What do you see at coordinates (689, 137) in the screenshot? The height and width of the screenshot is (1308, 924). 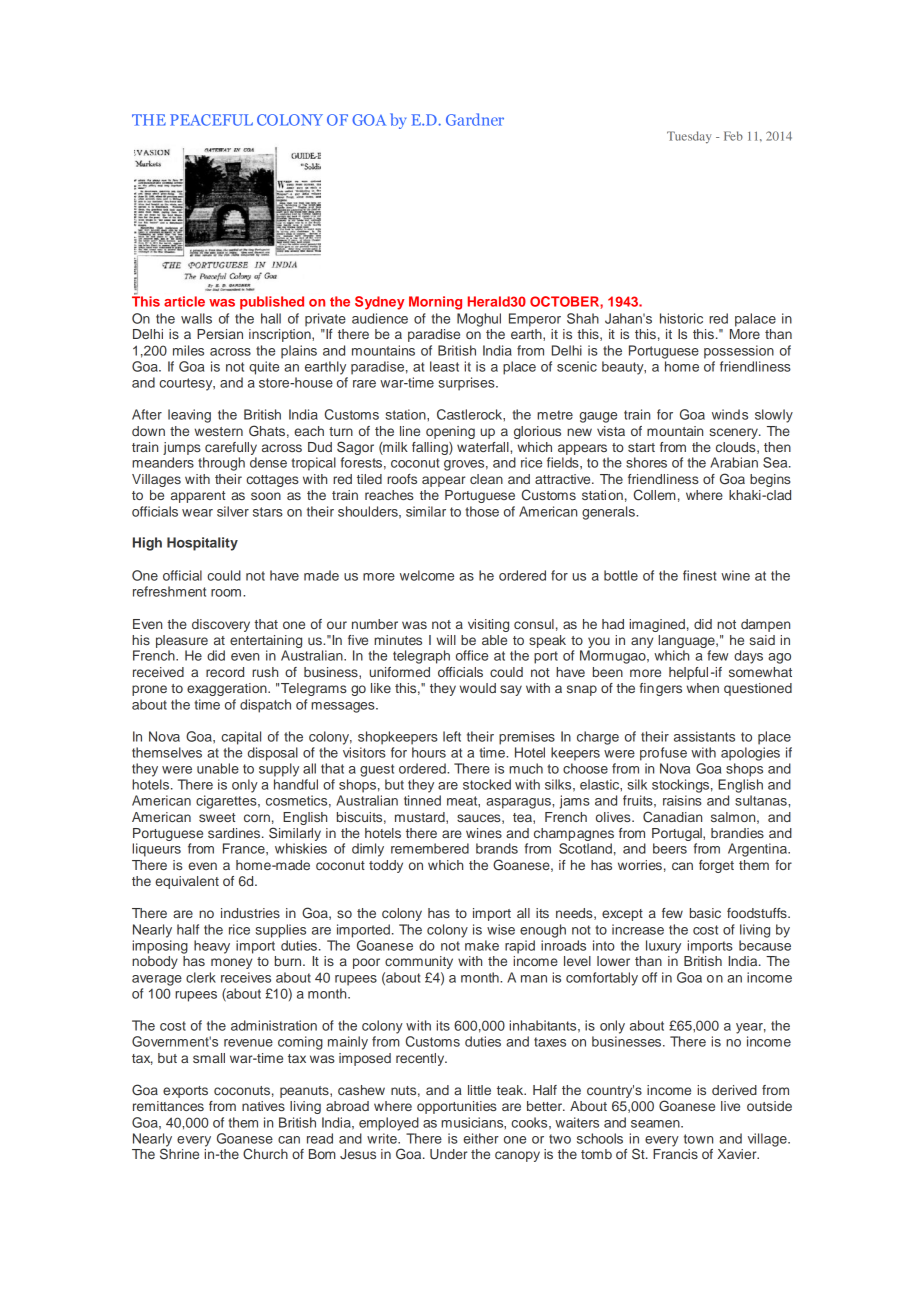 I see `Tuesday` at bounding box center [689, 137].
